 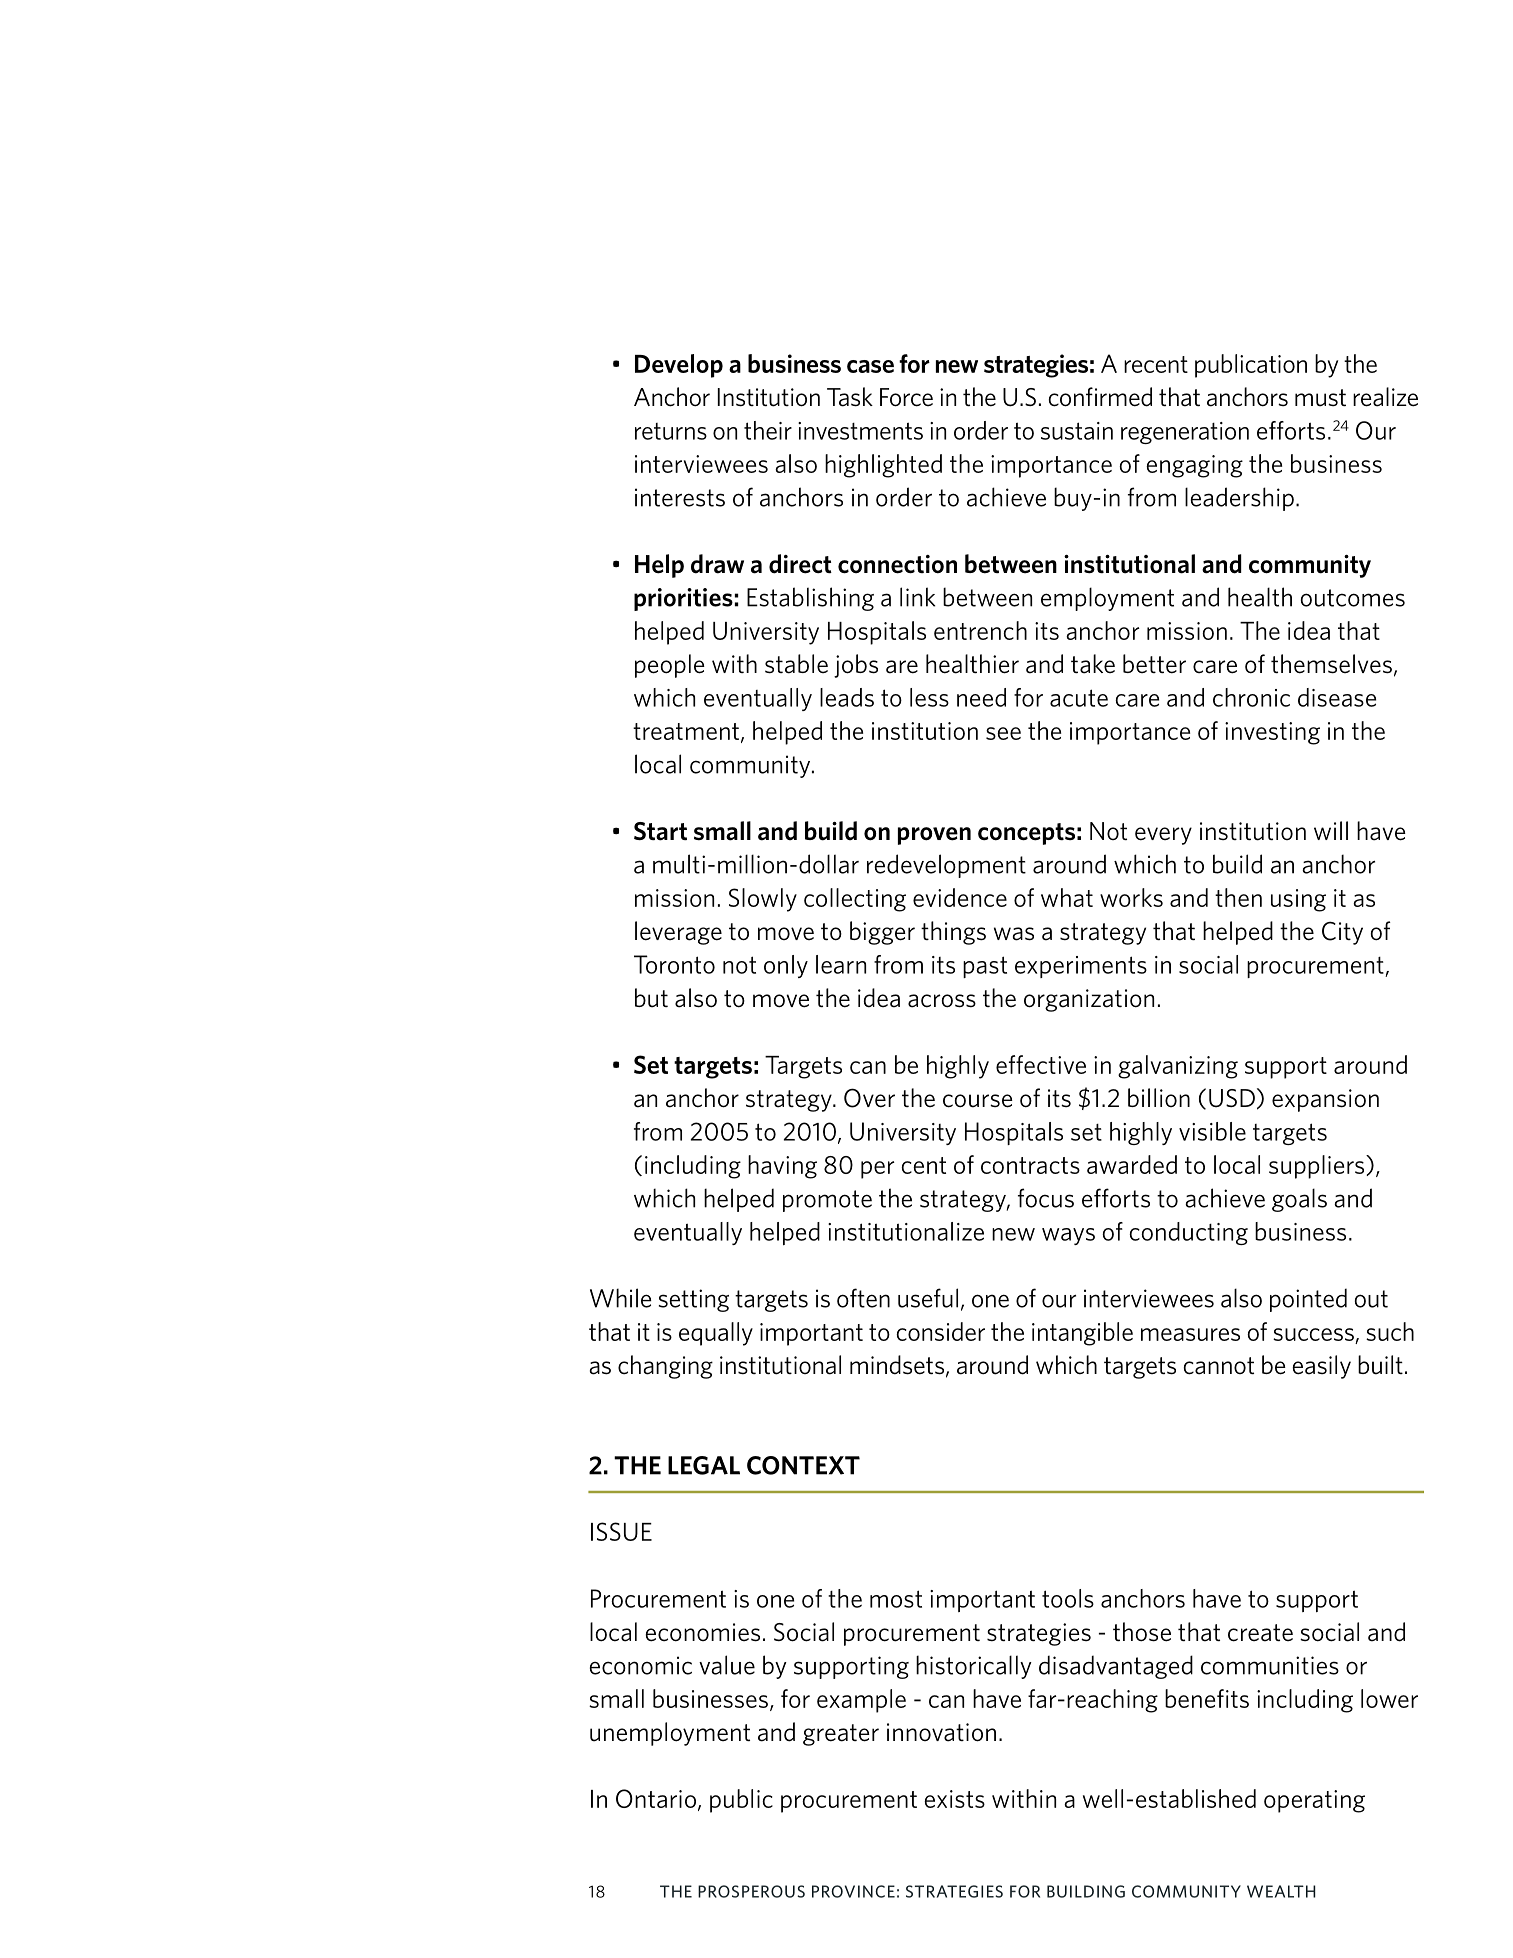 I want to click on equally, so click(x=716, y=1334).
